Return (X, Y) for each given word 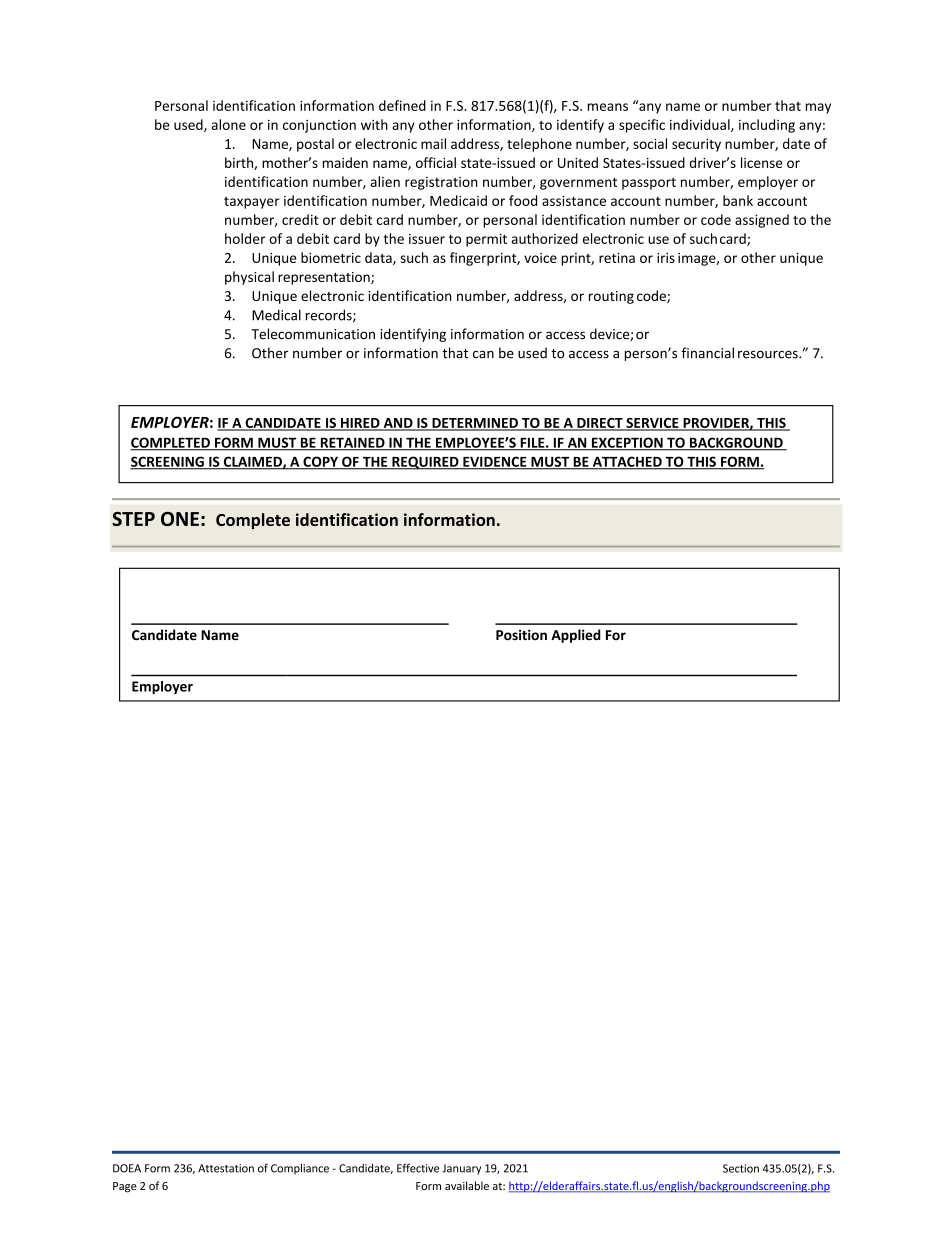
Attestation (226, 1168)
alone (229, 124)
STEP (133, 519)
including (767, 126)
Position (521, 635)
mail (433, 143)
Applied (576, 636)
